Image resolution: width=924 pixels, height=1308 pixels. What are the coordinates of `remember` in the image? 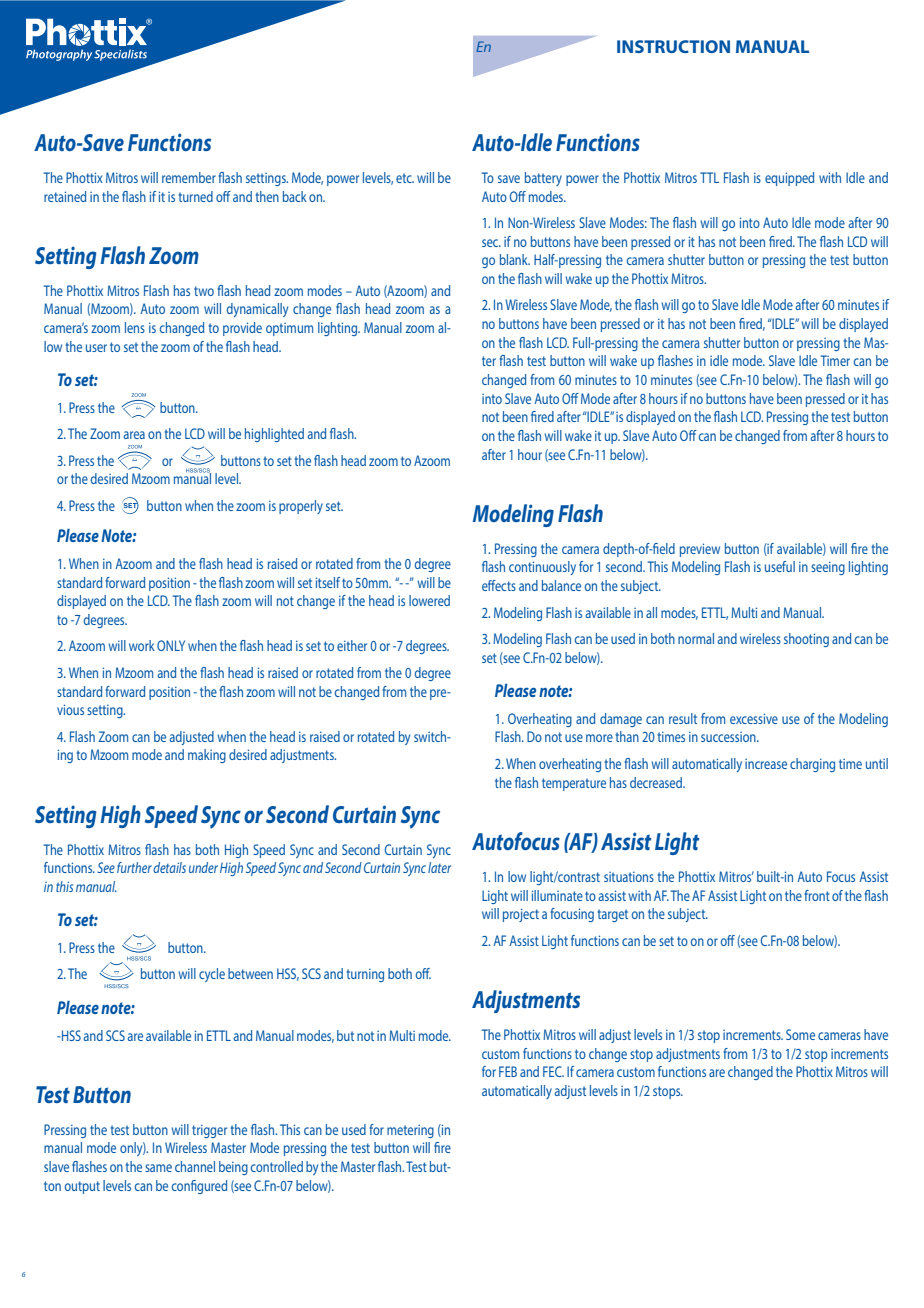 It's located at (189, 177).
